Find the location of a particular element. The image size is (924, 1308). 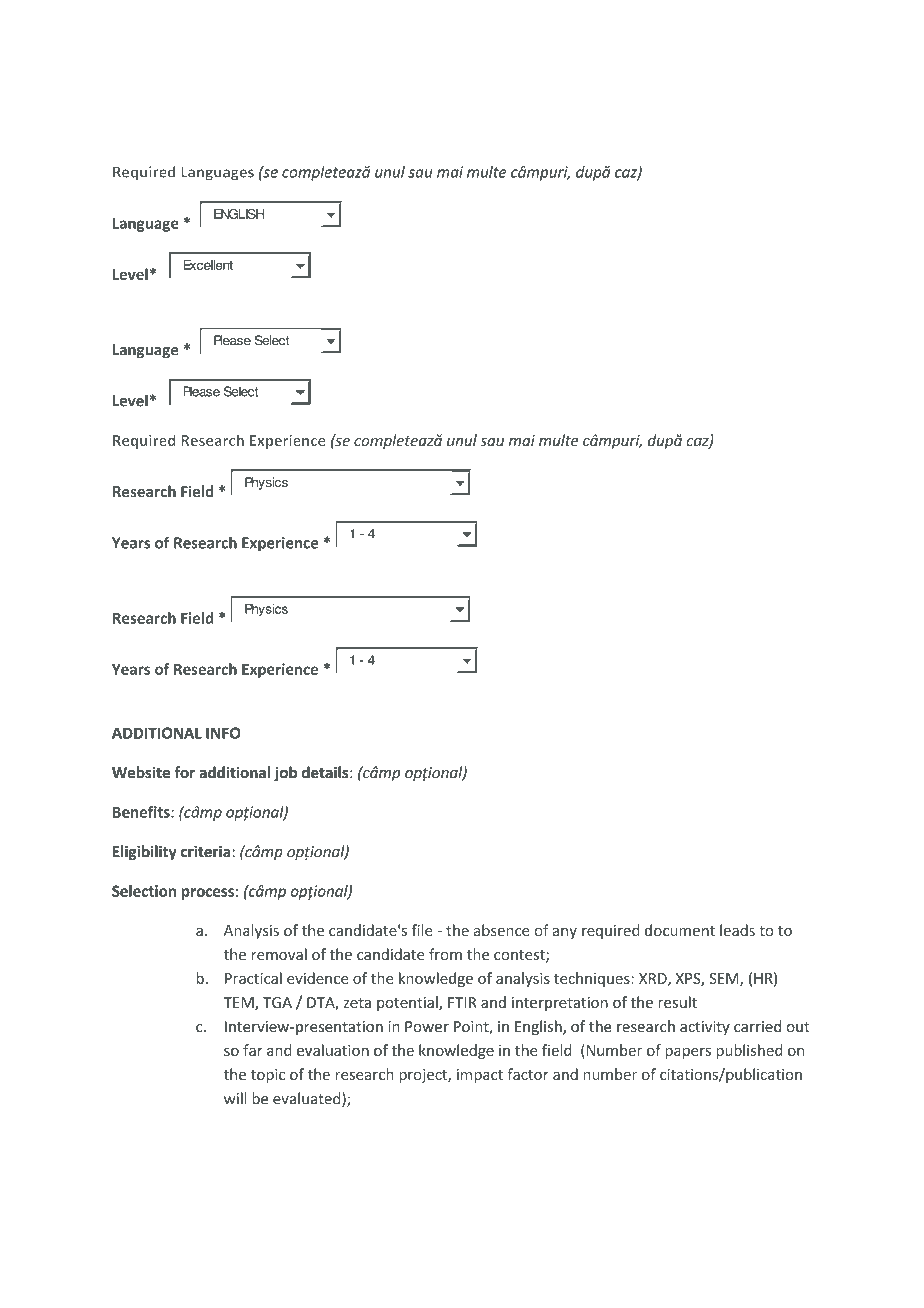

leads is located at coordinates (737, 930).
